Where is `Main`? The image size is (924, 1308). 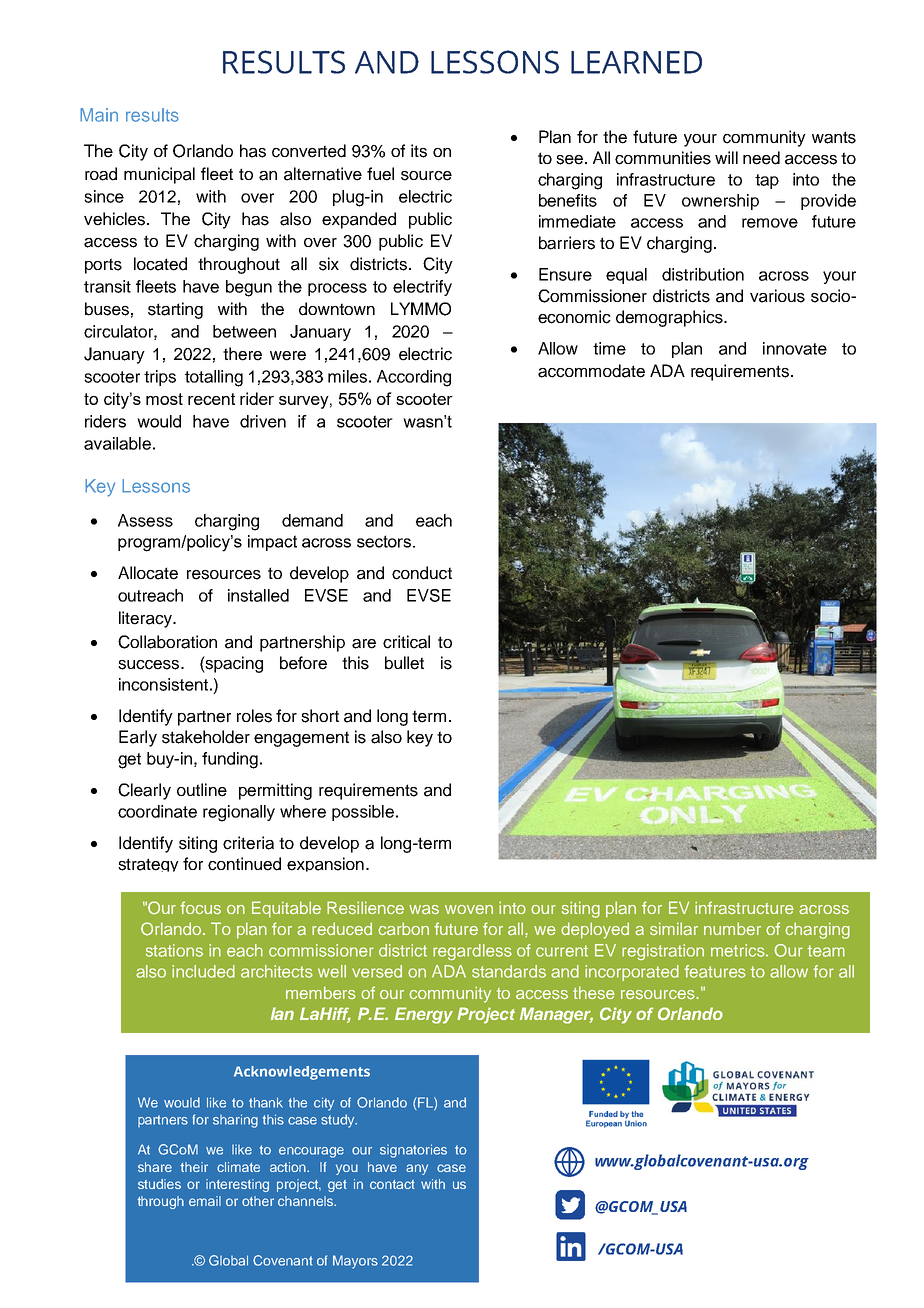
Main is located at coordinates (99, 115).
